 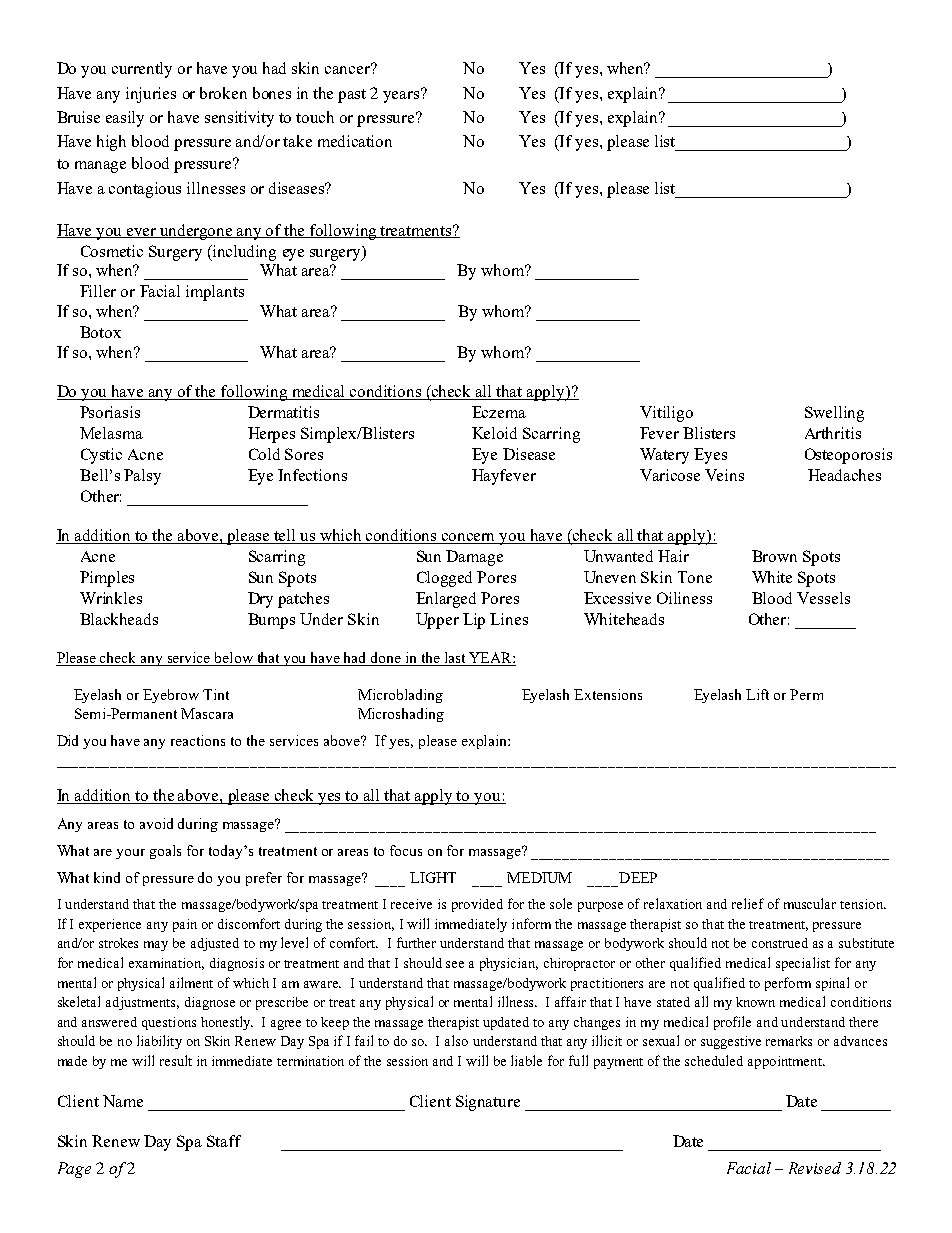 What do you see at coordinates (151, 95) in the document?
I see `injuries` at bounding box center [151, 95].
